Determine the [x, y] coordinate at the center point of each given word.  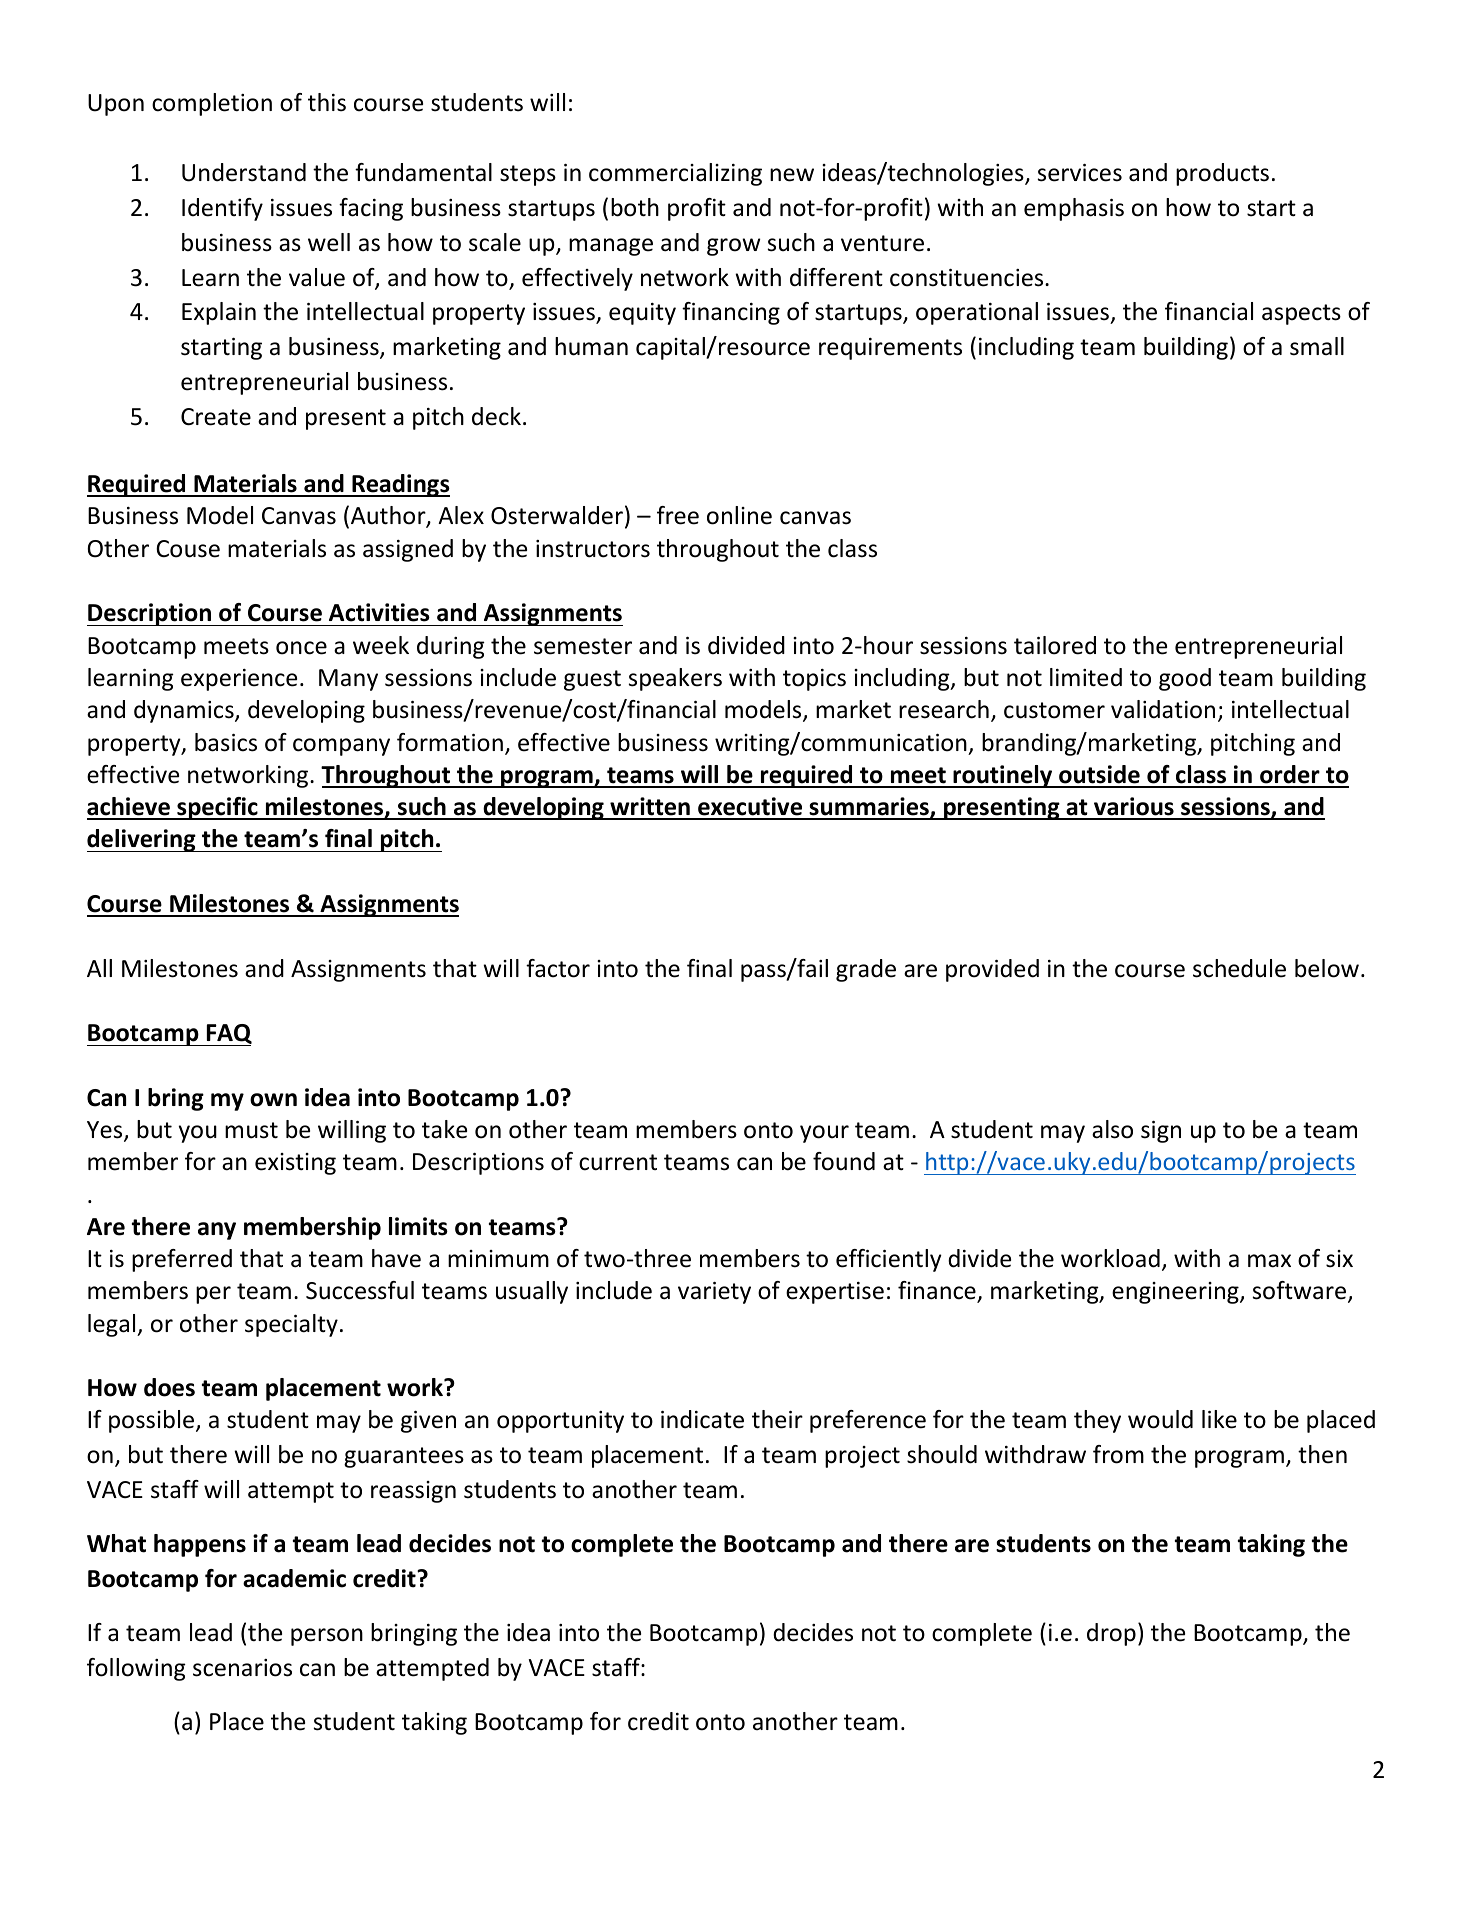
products [1222, 174]
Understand [244, 172]
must [251, 1130]
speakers [675, 679]
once [301, 648]
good [1185, 679]
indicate [702, 1419]
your [824, 1134]
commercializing [675, 174]
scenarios [242, 1668]
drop [1111, 1634]
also [1112, 1129]
